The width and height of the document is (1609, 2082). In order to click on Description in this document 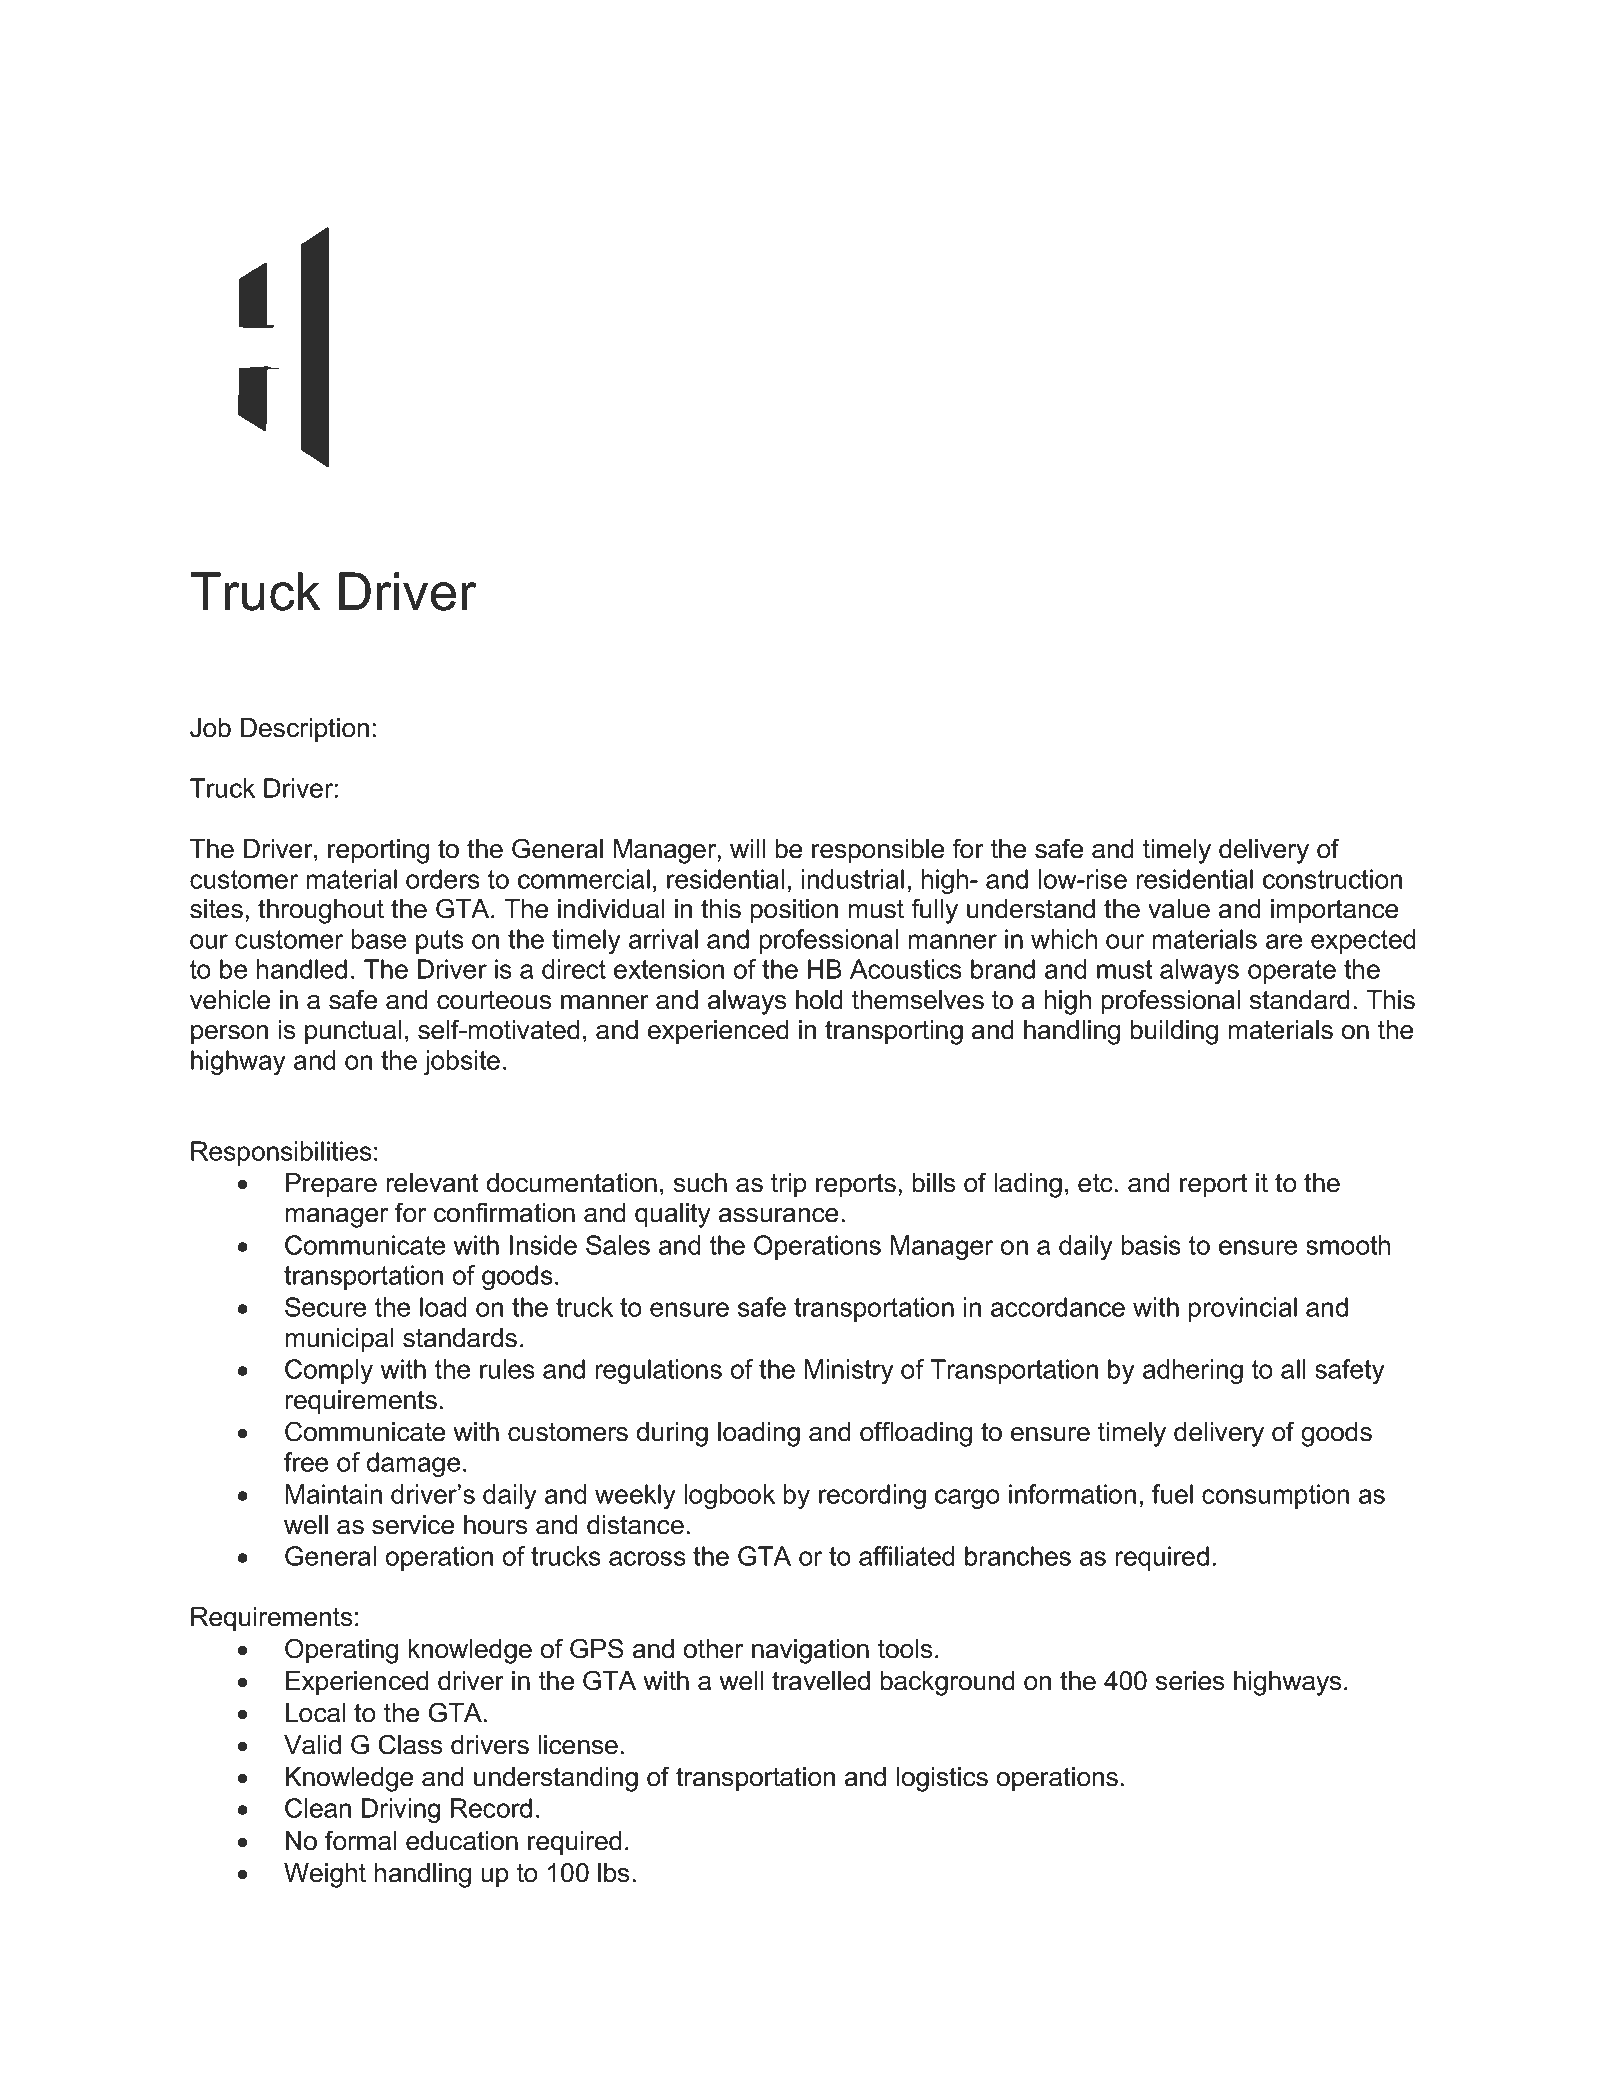, I will do `click(305, 730)`.
